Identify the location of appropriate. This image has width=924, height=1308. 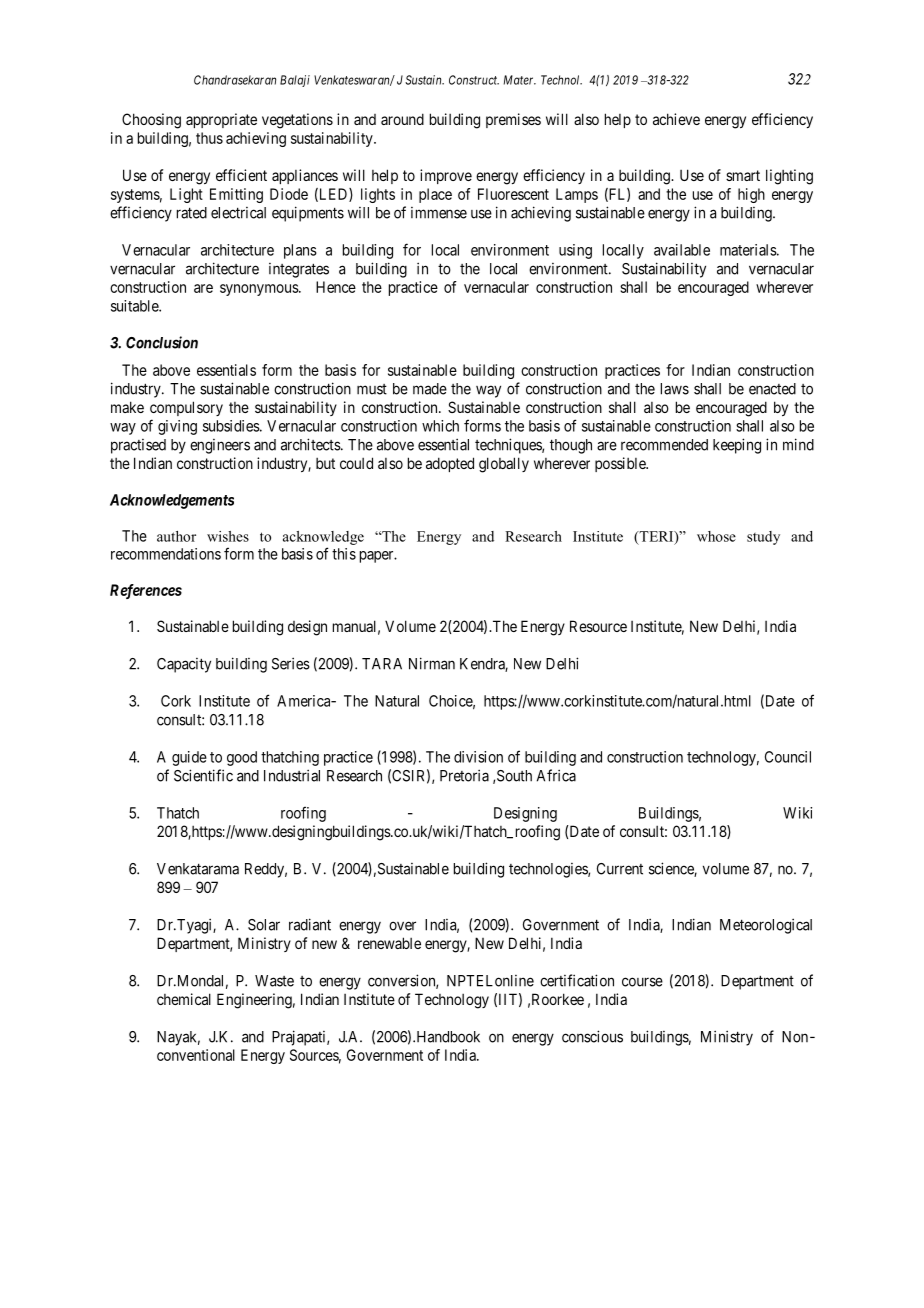
(221, 120).
